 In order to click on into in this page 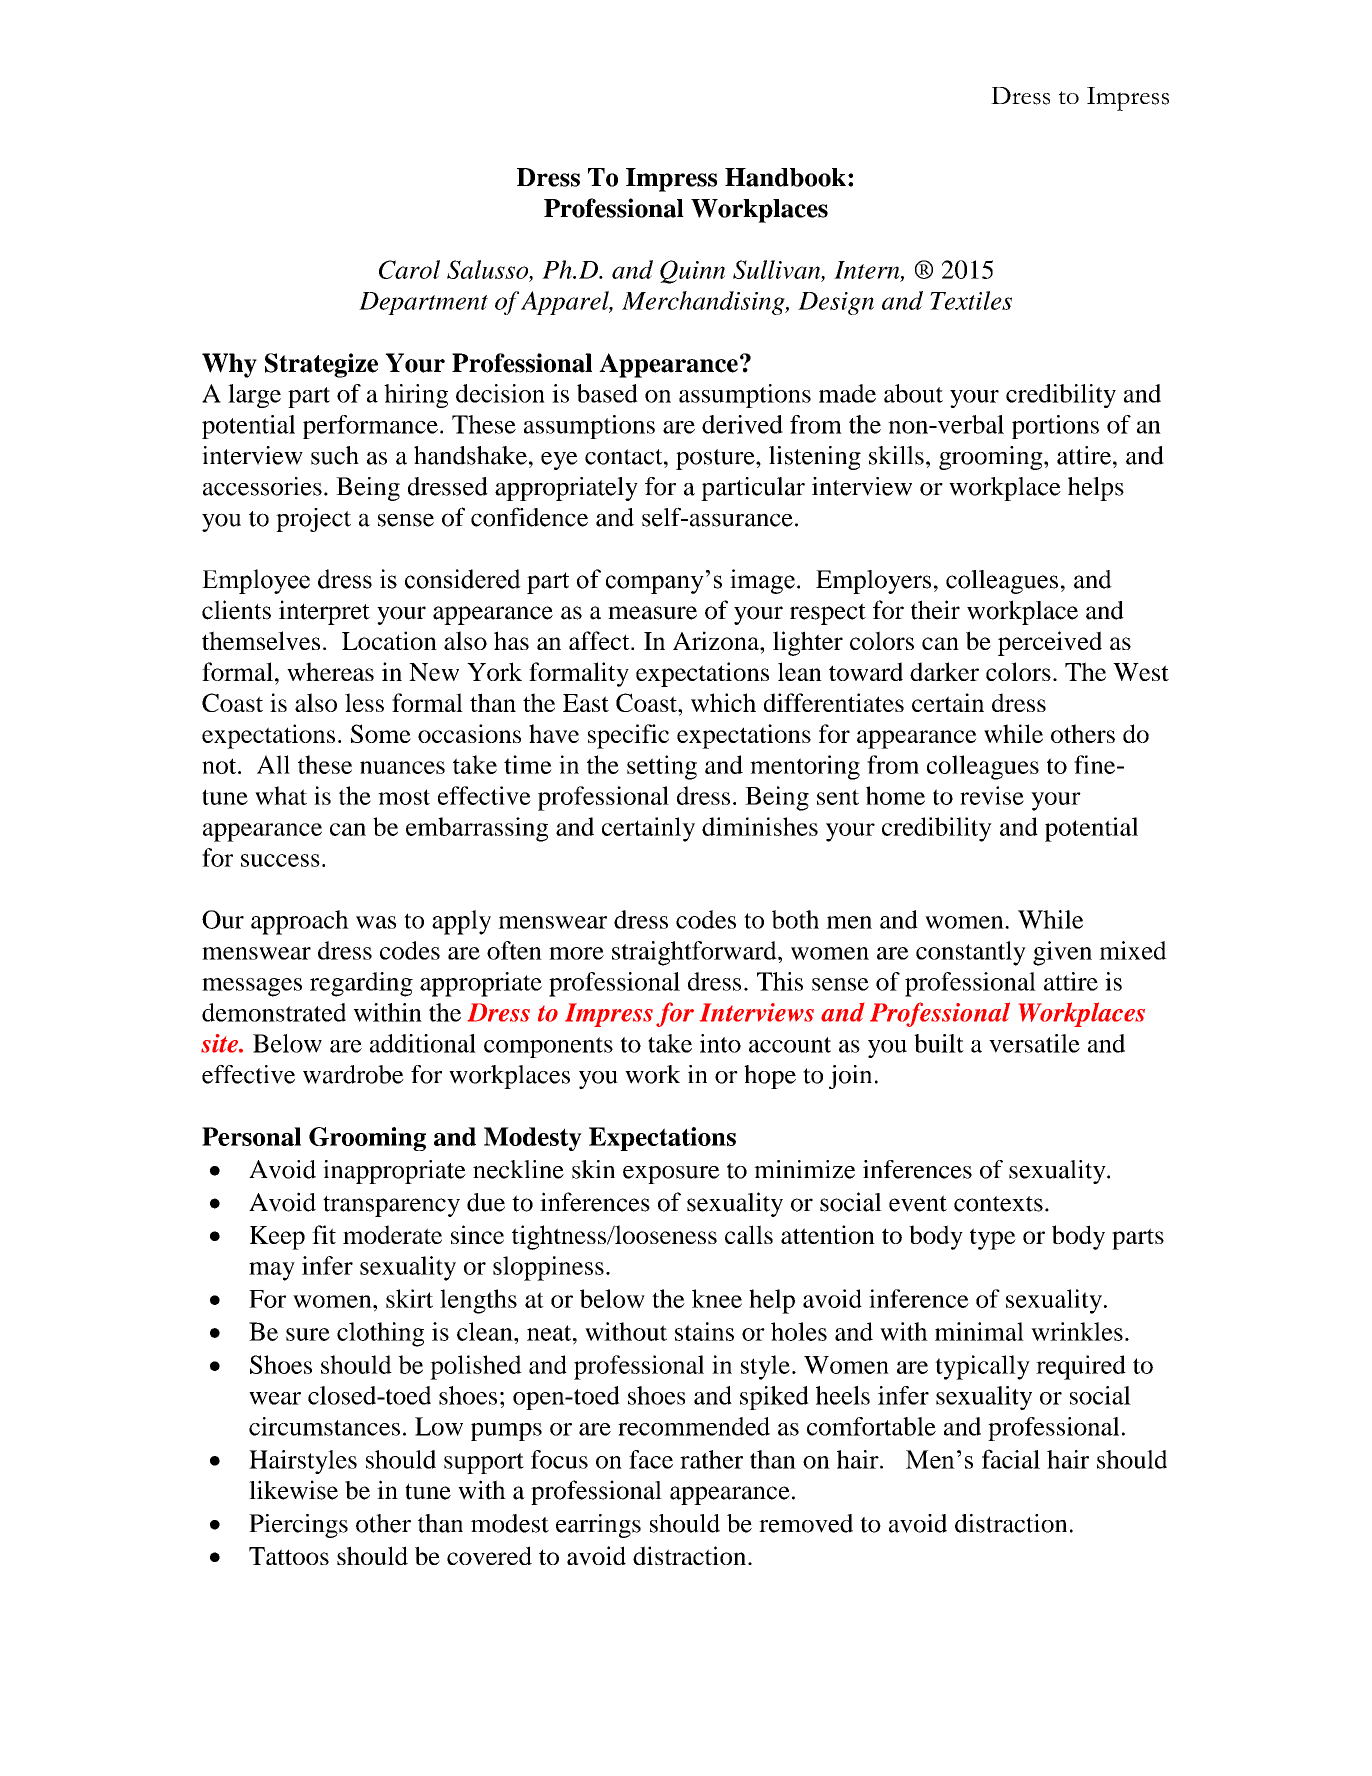, I will do `click(720, 1043)`.
